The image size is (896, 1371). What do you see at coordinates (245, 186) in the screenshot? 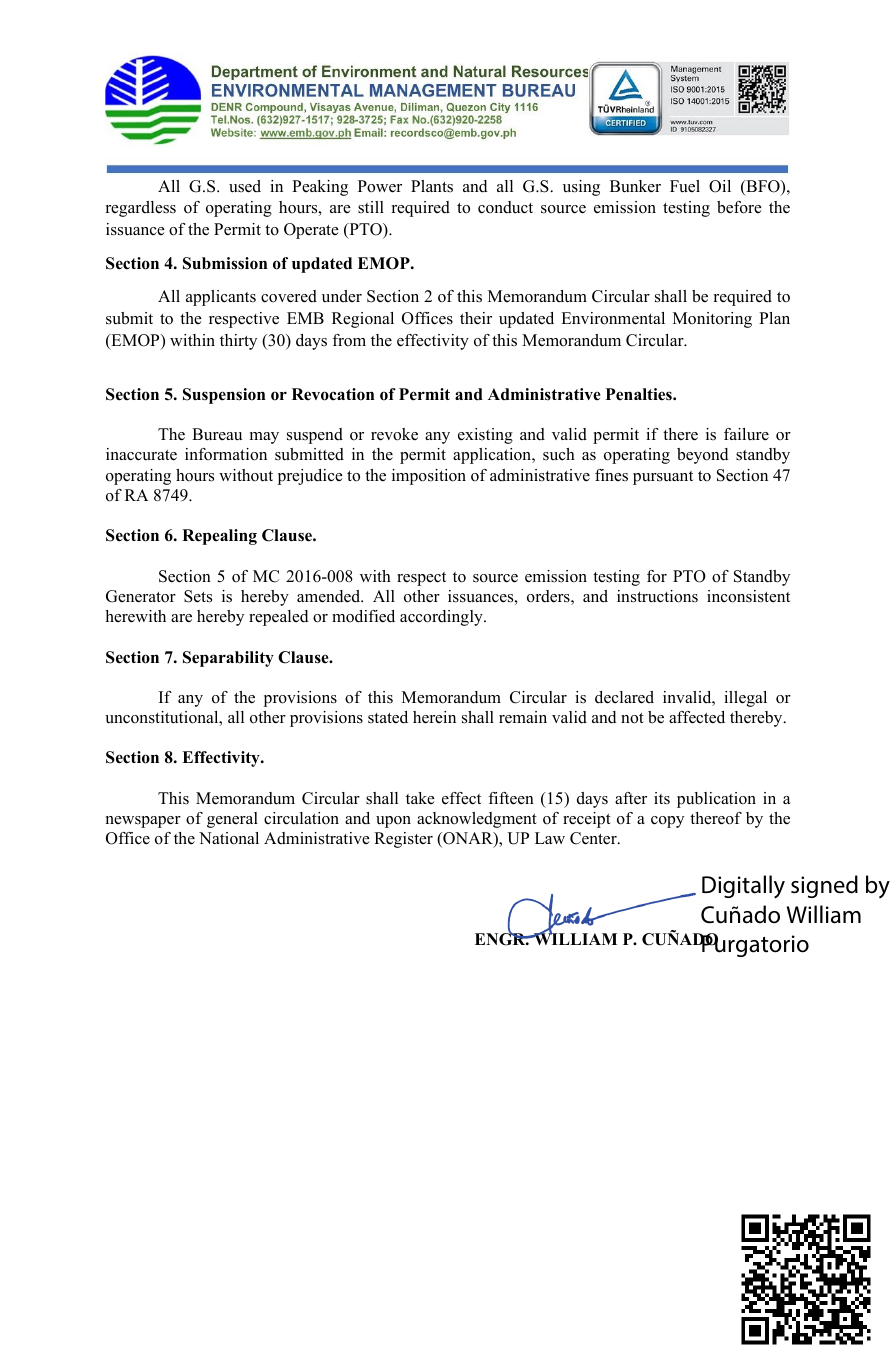
I see `used` at bounding box center [245, 186].
